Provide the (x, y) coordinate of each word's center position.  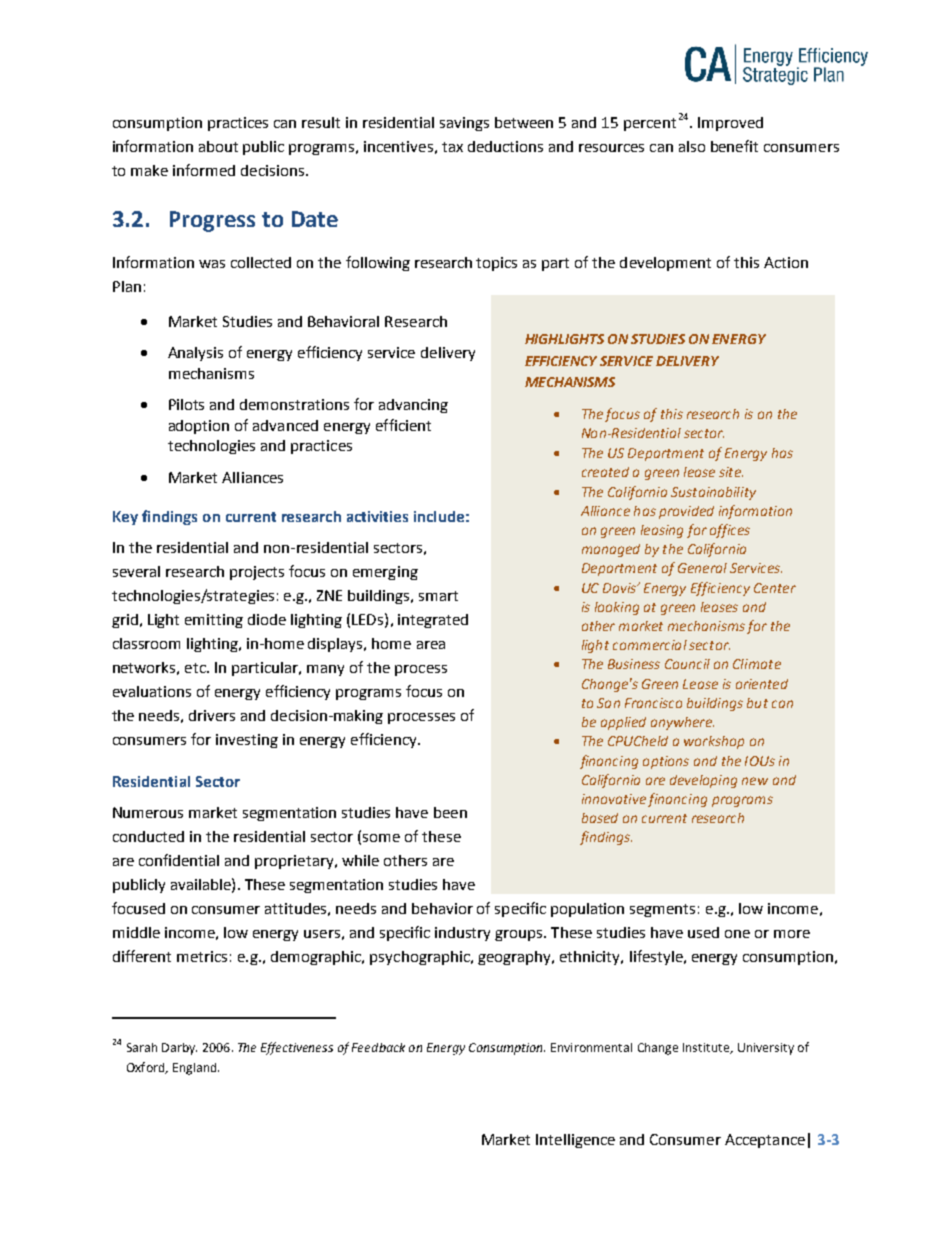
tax (452, 147)
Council (687, 664)
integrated (433, 621)
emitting (214, 621)
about (218, 146)
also (692, 146)
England (196, 1069)
